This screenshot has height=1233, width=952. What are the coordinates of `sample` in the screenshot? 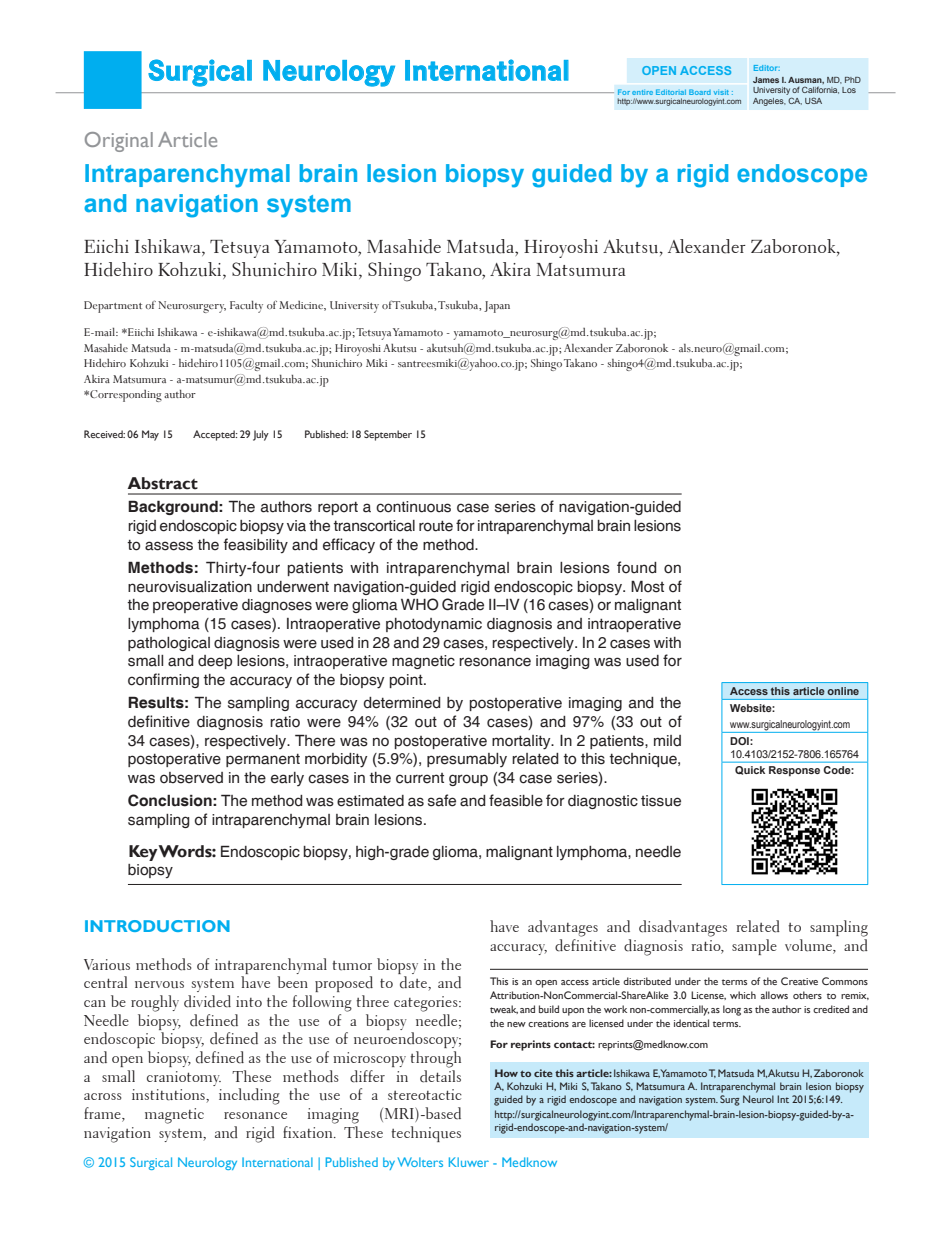 It's located at (754, 947).
